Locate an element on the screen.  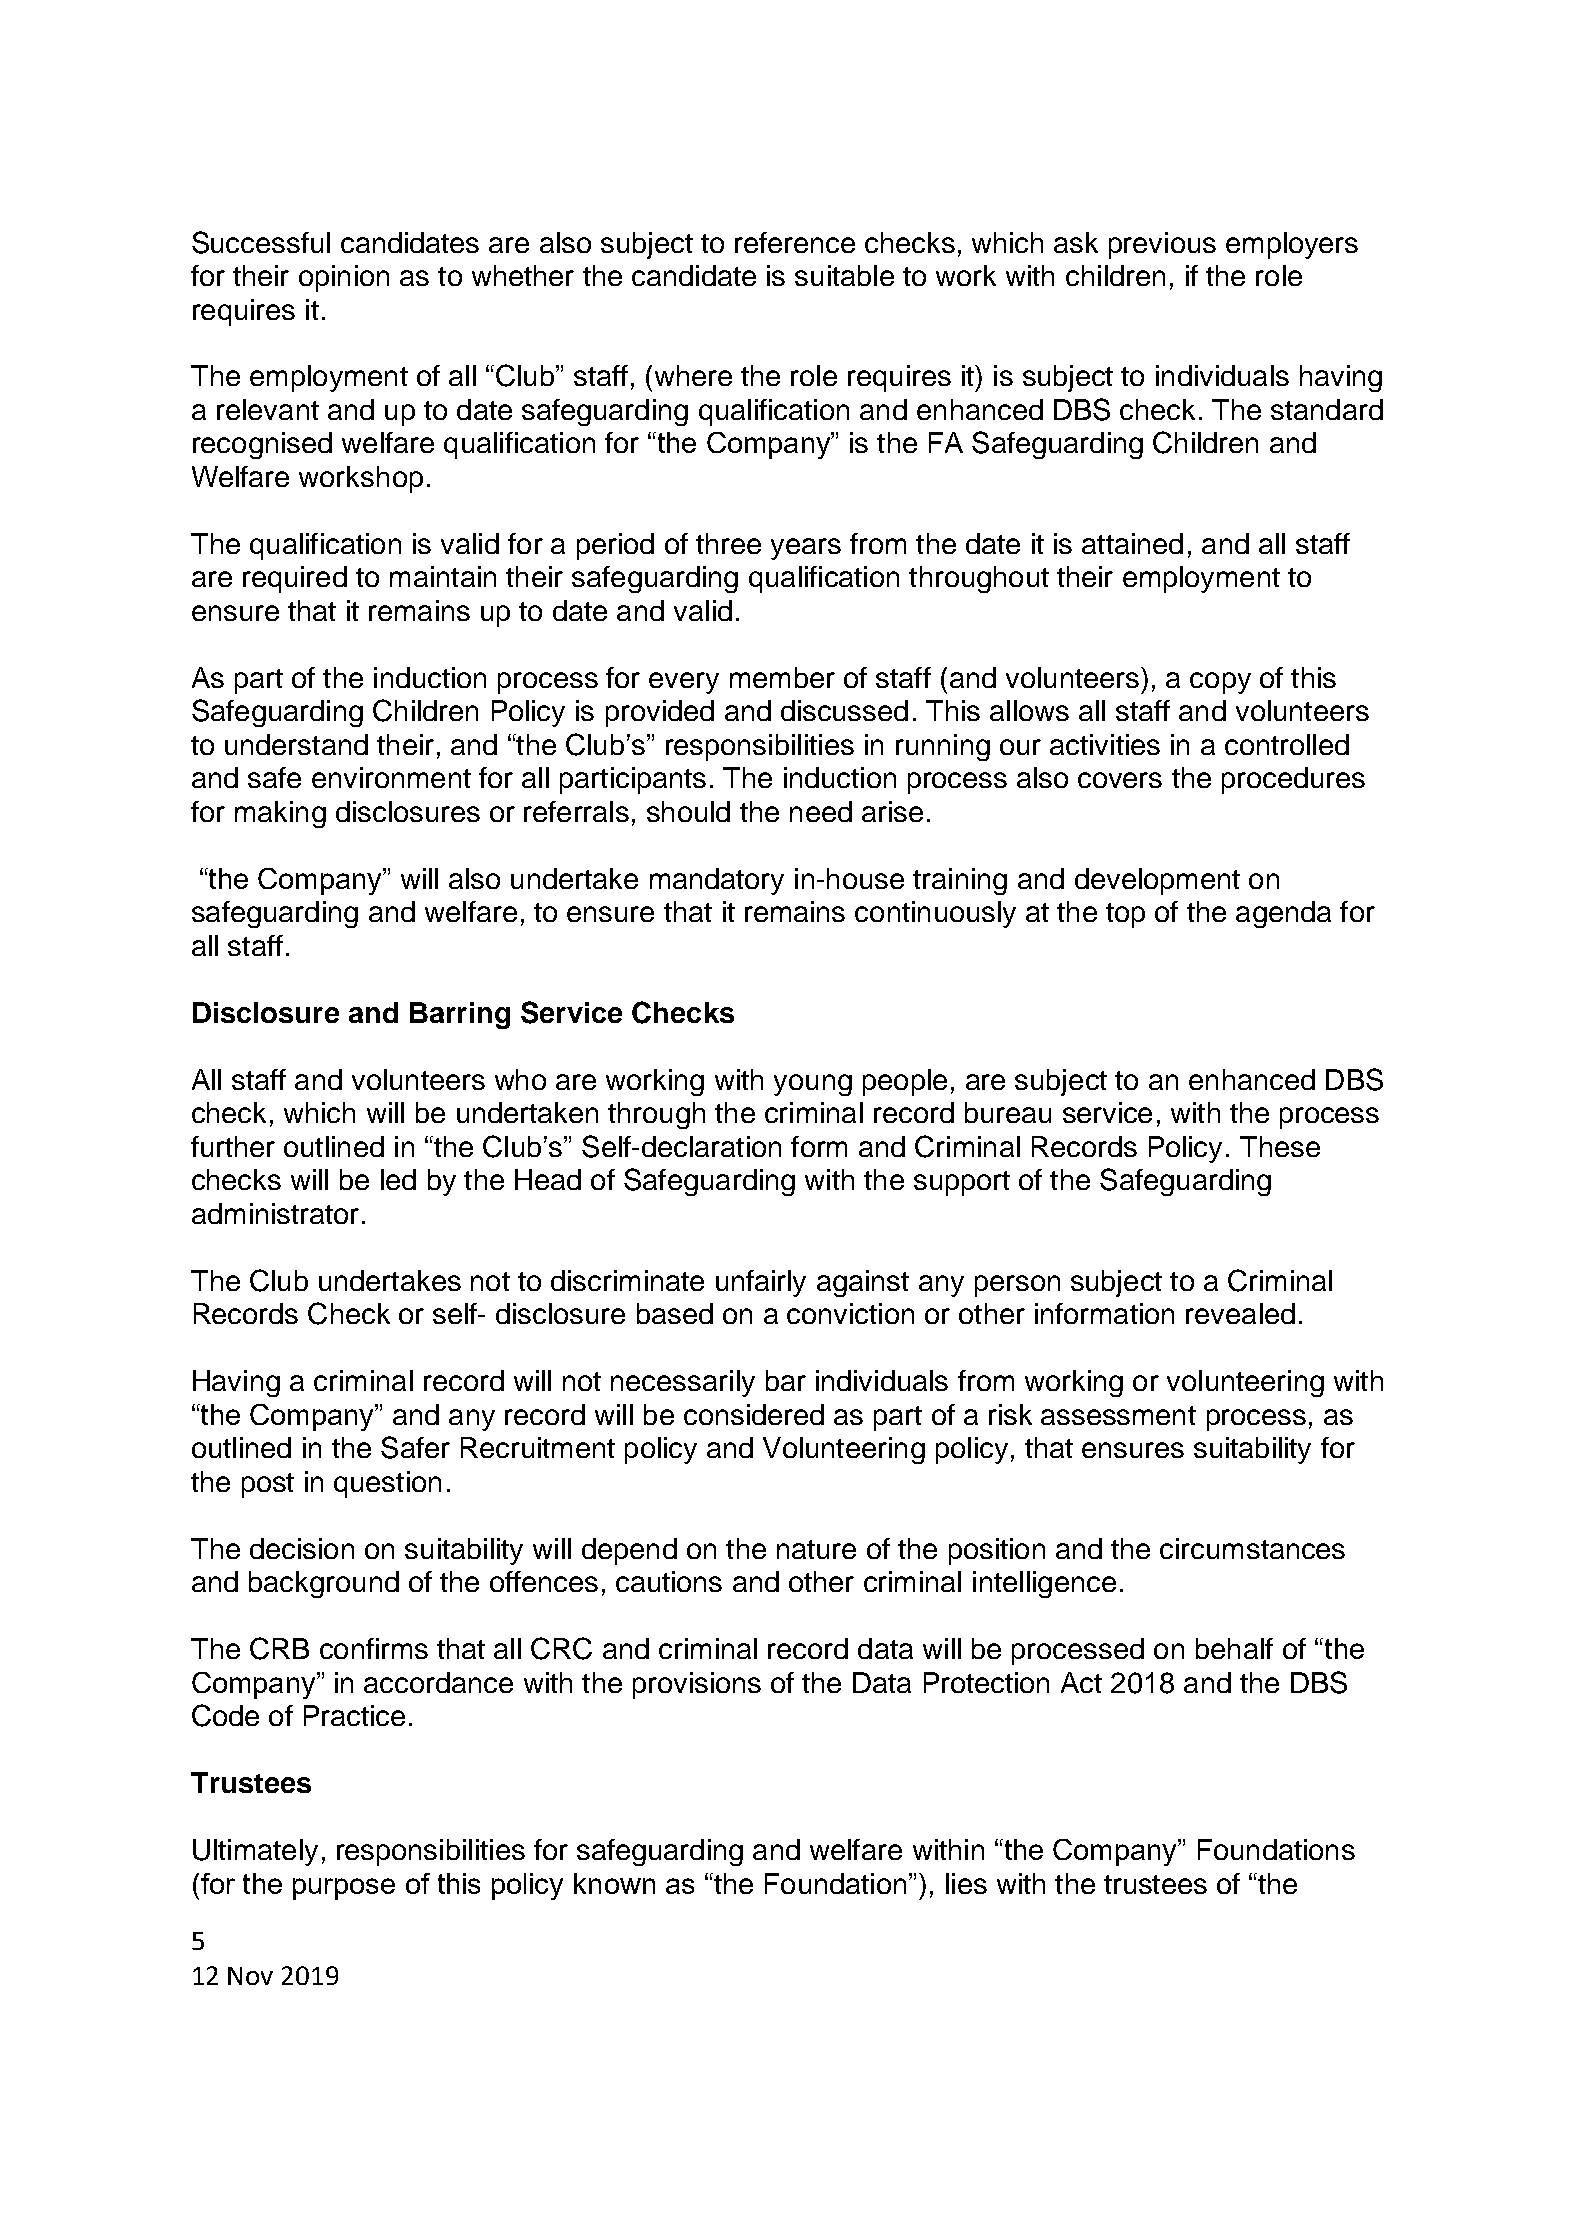
reference is located at coordinates (795, 242).
